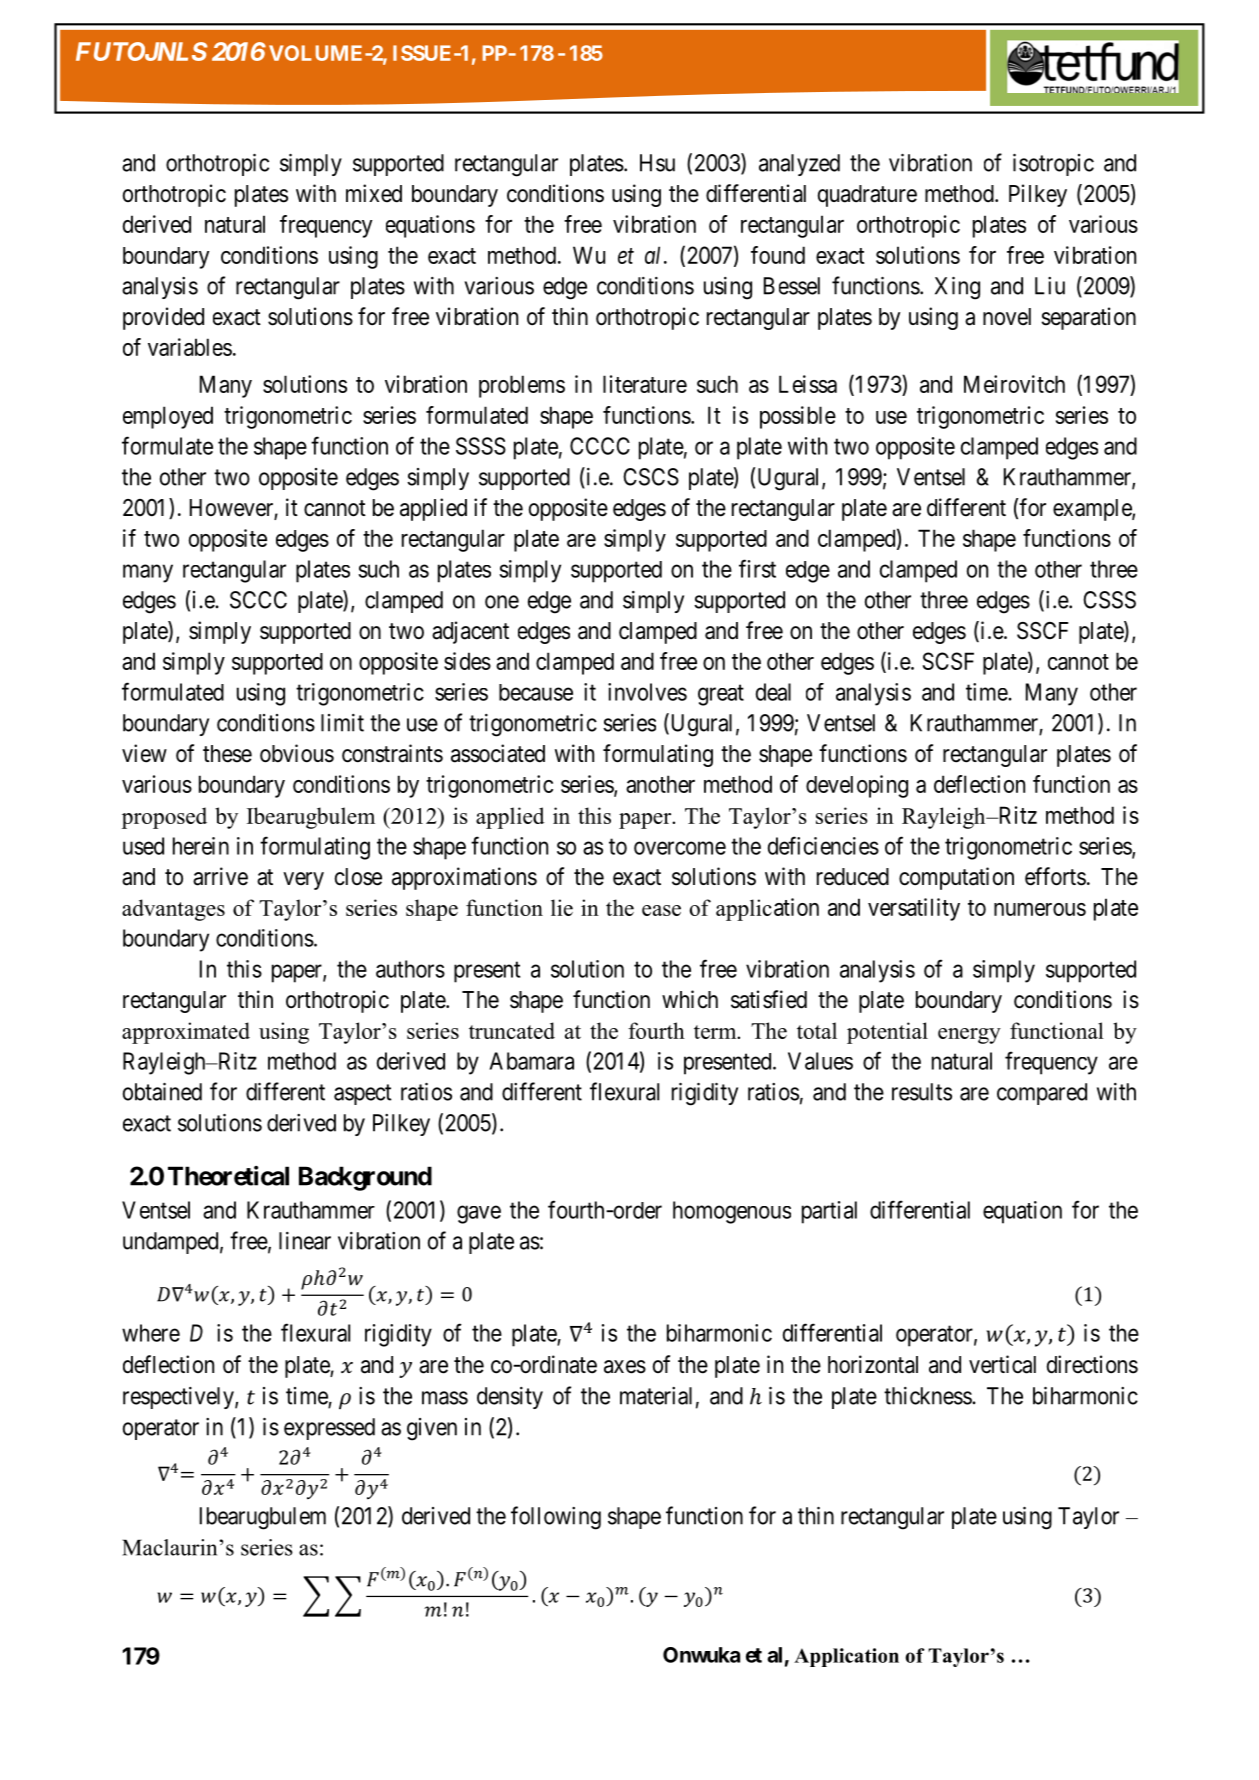 Image resolution: width=1259 pixels, height=1780 pixels. What do you see at coordinates (329, 1429) in the image?
I see `expressed` at bounding box center [329, 1429].
